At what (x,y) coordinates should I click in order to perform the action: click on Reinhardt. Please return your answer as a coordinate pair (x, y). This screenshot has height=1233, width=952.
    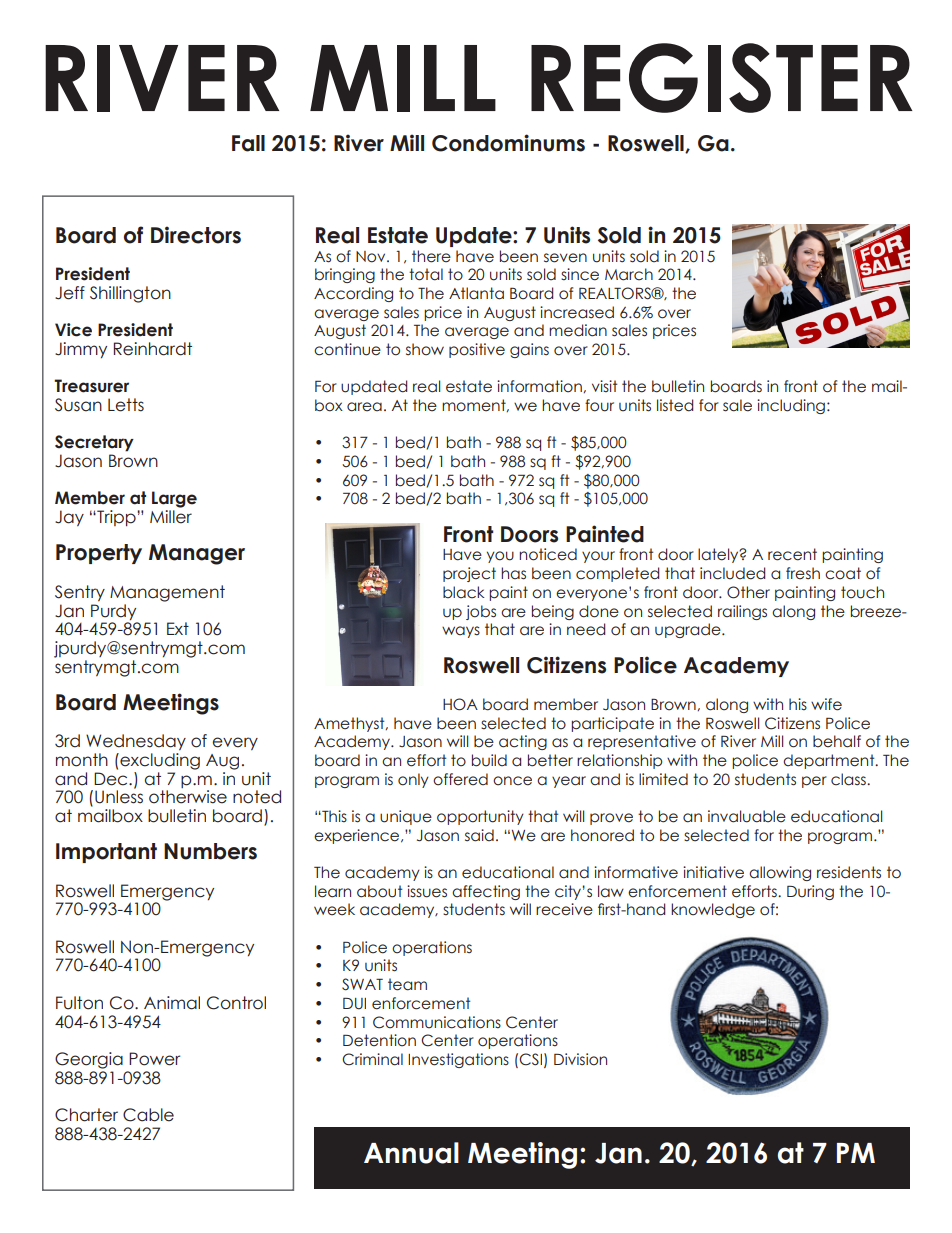
    Looking at the image, I should click on (153, 349).
